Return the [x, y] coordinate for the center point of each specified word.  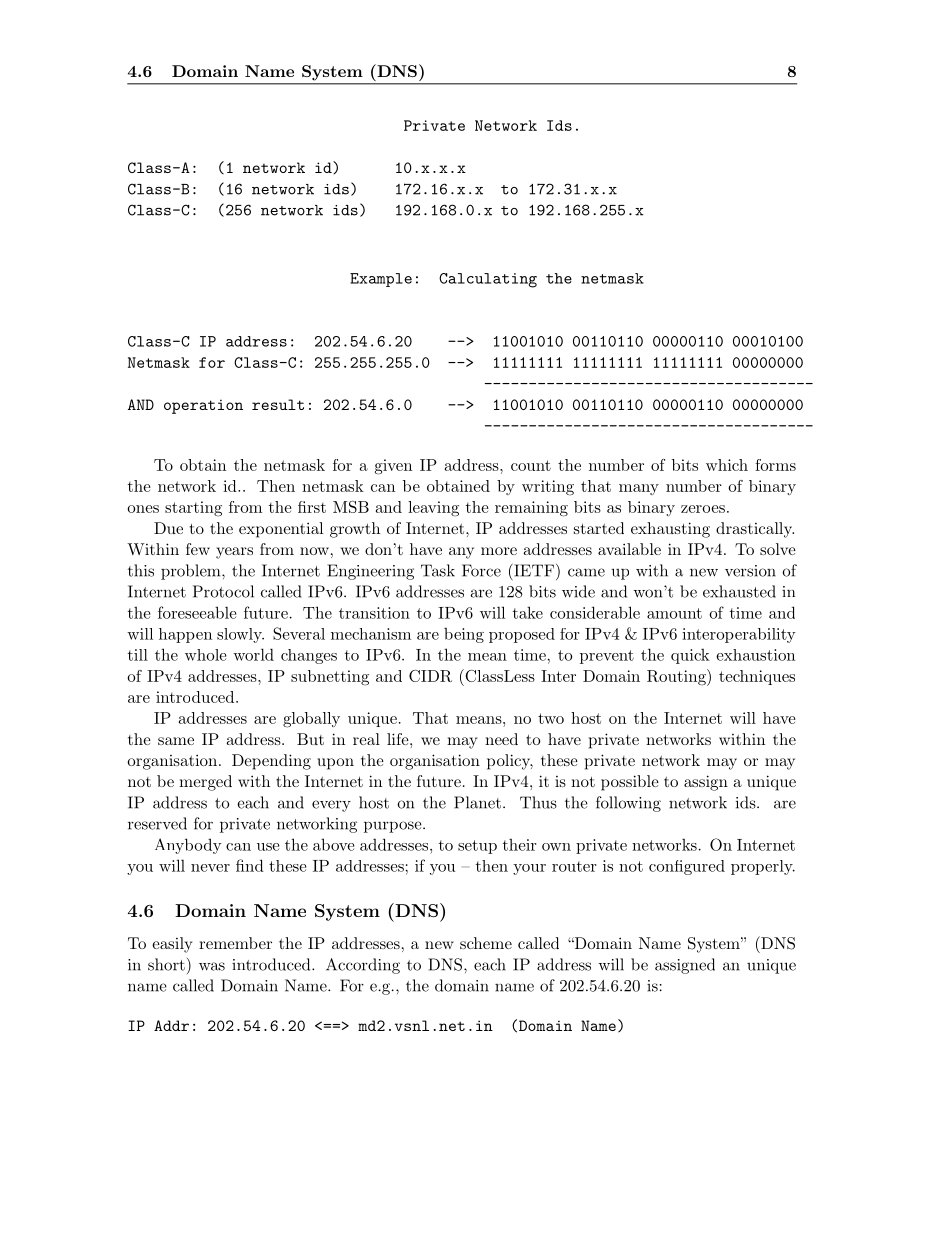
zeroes [703, 509]
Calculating [488, 280]
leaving [433, 509]
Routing [677, 677]
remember [235, 943]
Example [381, 280]
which [727, 465]
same [176, 741]
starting [193, 509]
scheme [486, 943]
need [501, 739]
